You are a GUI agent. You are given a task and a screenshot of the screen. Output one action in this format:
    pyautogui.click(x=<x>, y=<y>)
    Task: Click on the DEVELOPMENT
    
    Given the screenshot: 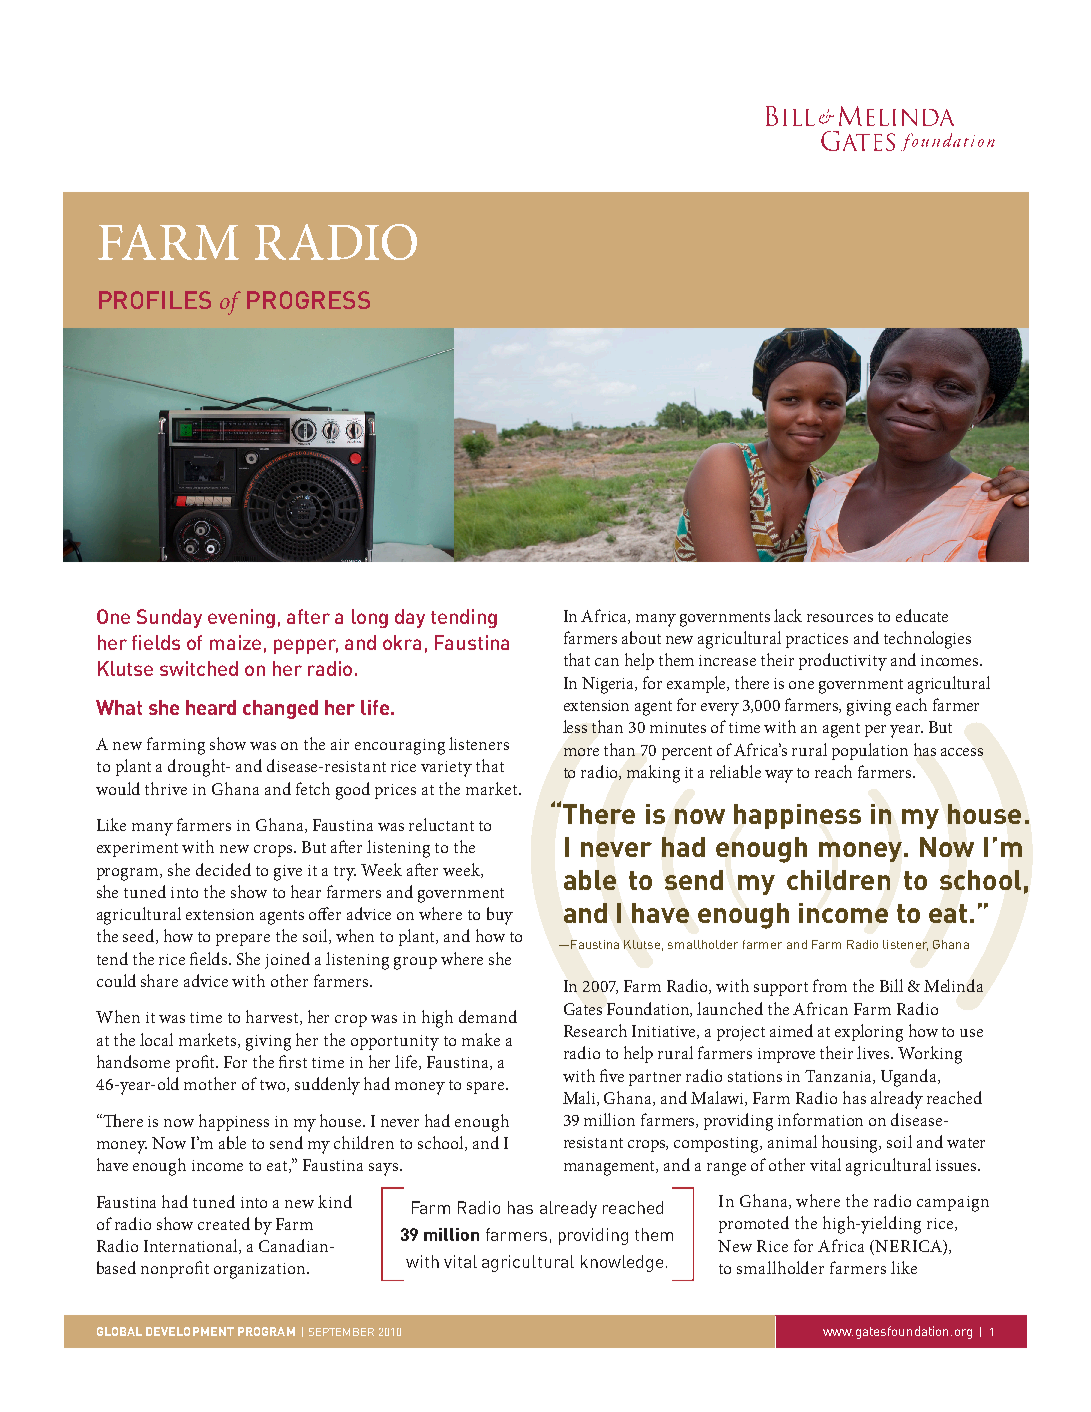 What is the action you would take?
    pyautogui.click(x=190, y=1331)
